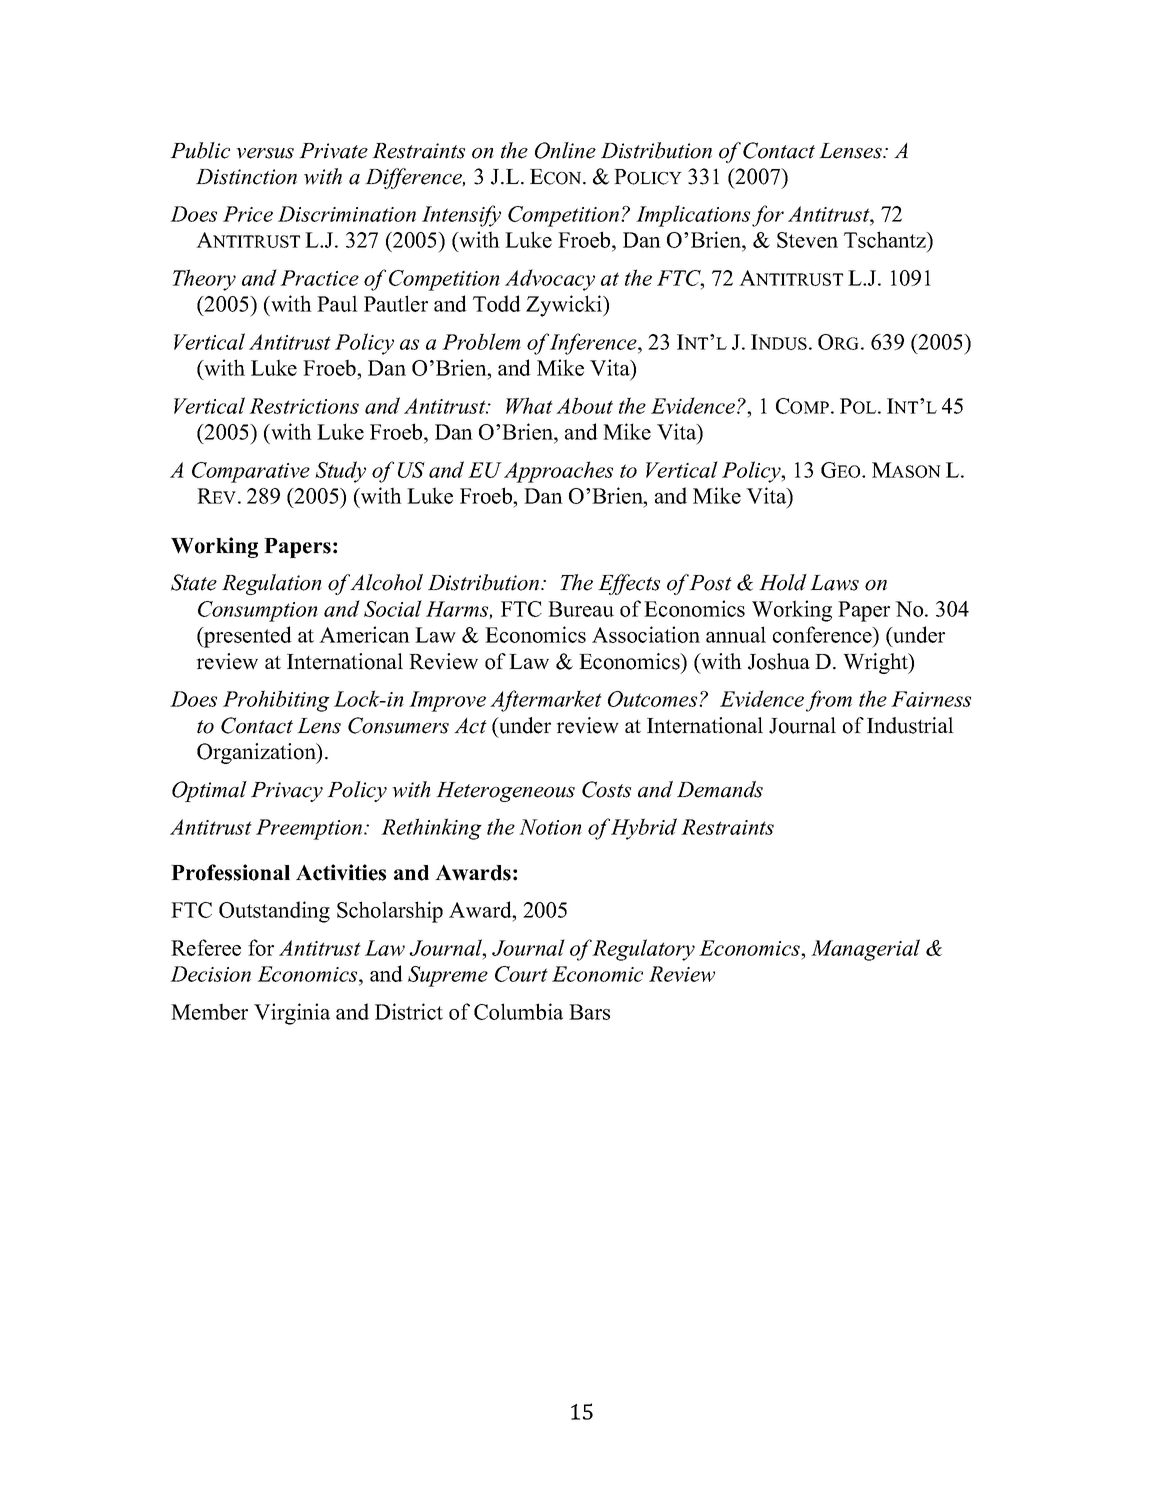 Image resolution: width=1164 pixels, height=1507 pixels. Describe the element at coordinates (521, 974) in the screenshot. I see `Court` at that location.
